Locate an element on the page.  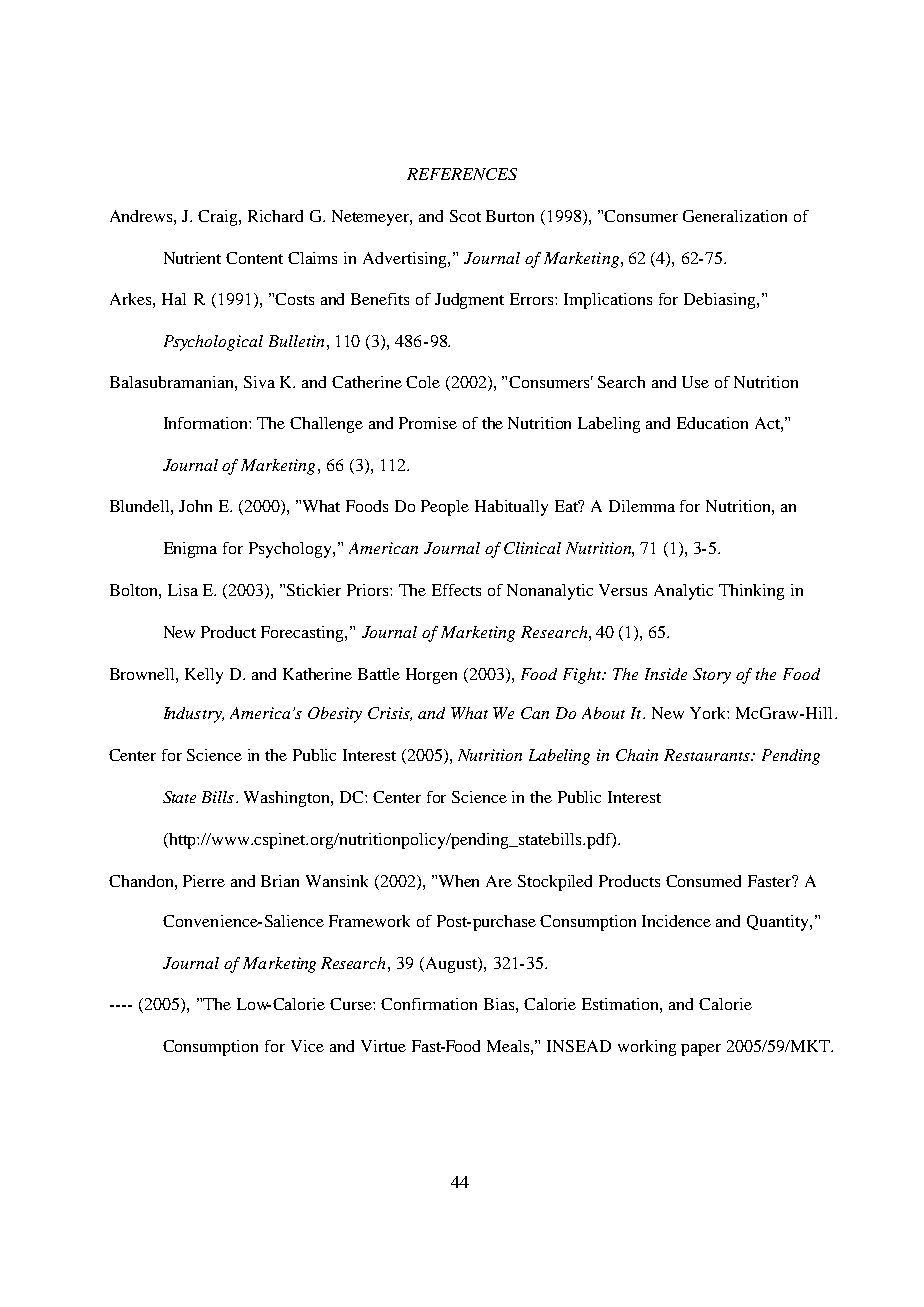
Effects is located at coordinates (456, 590).
